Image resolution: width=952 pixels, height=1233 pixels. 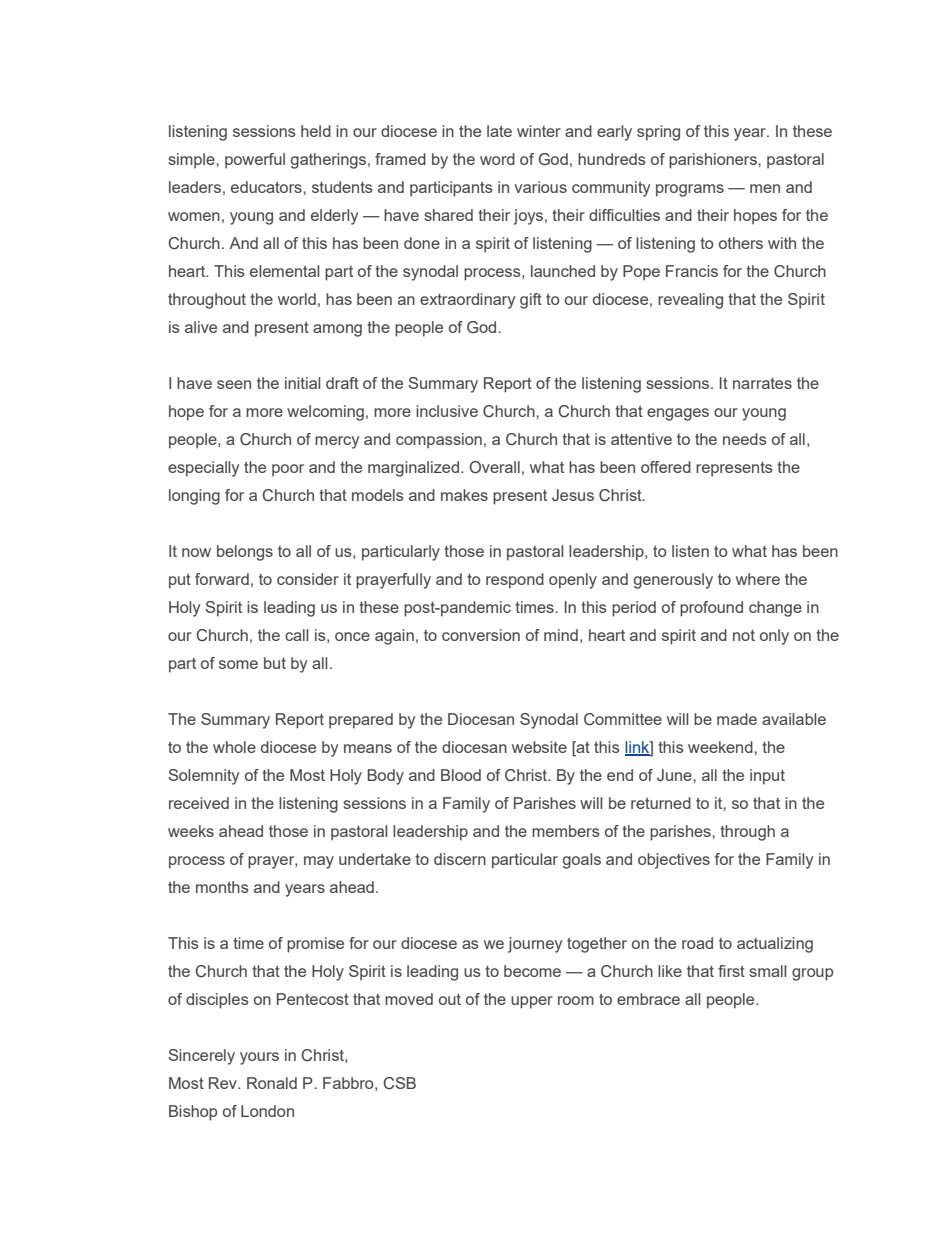 What do you see at coordinates (234, 384) in the screenshot?
I see `seen` at bounding box center [234, 384].
